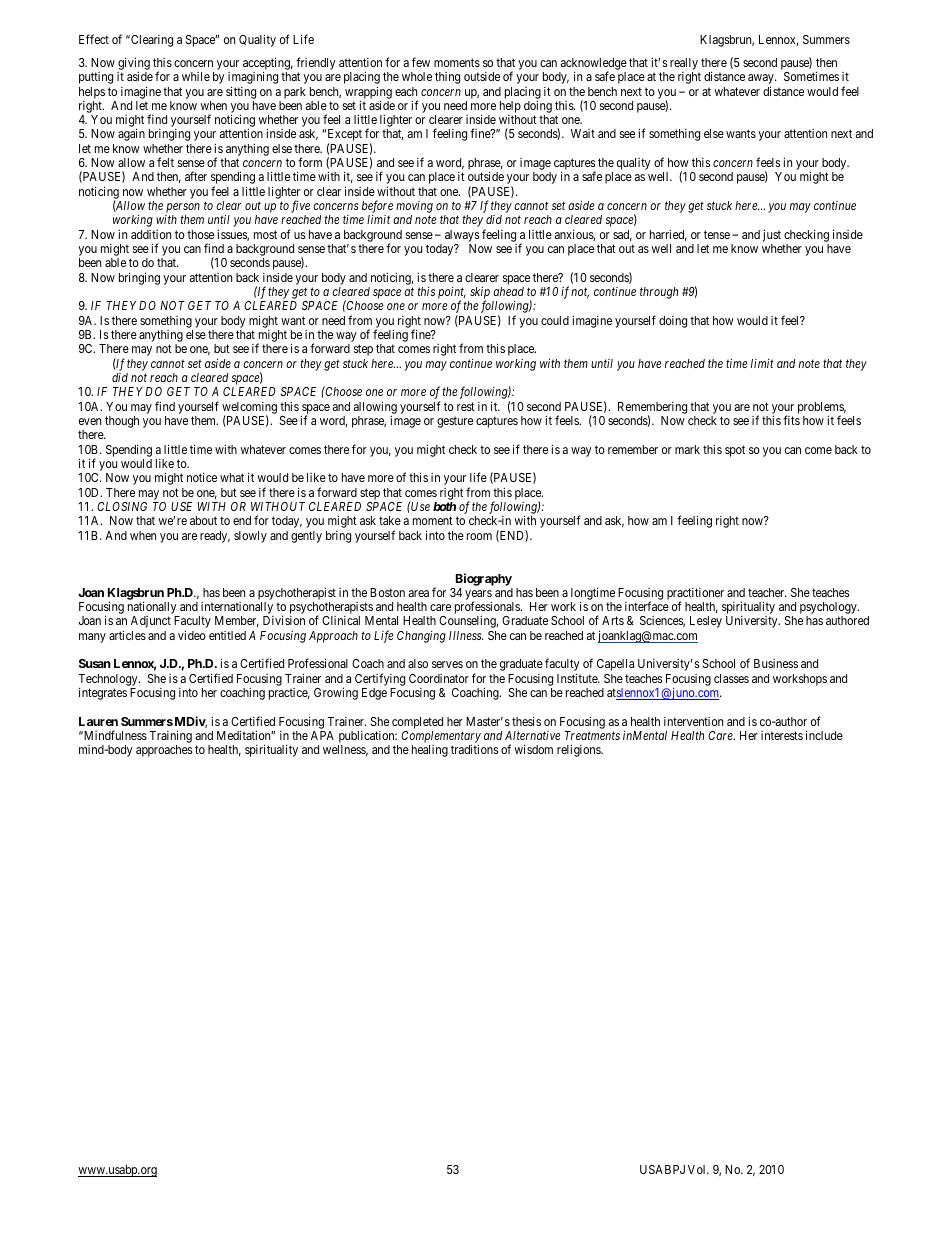 This image has width=952, height=1233. I want to click on practitioner, so click(695, 595).
